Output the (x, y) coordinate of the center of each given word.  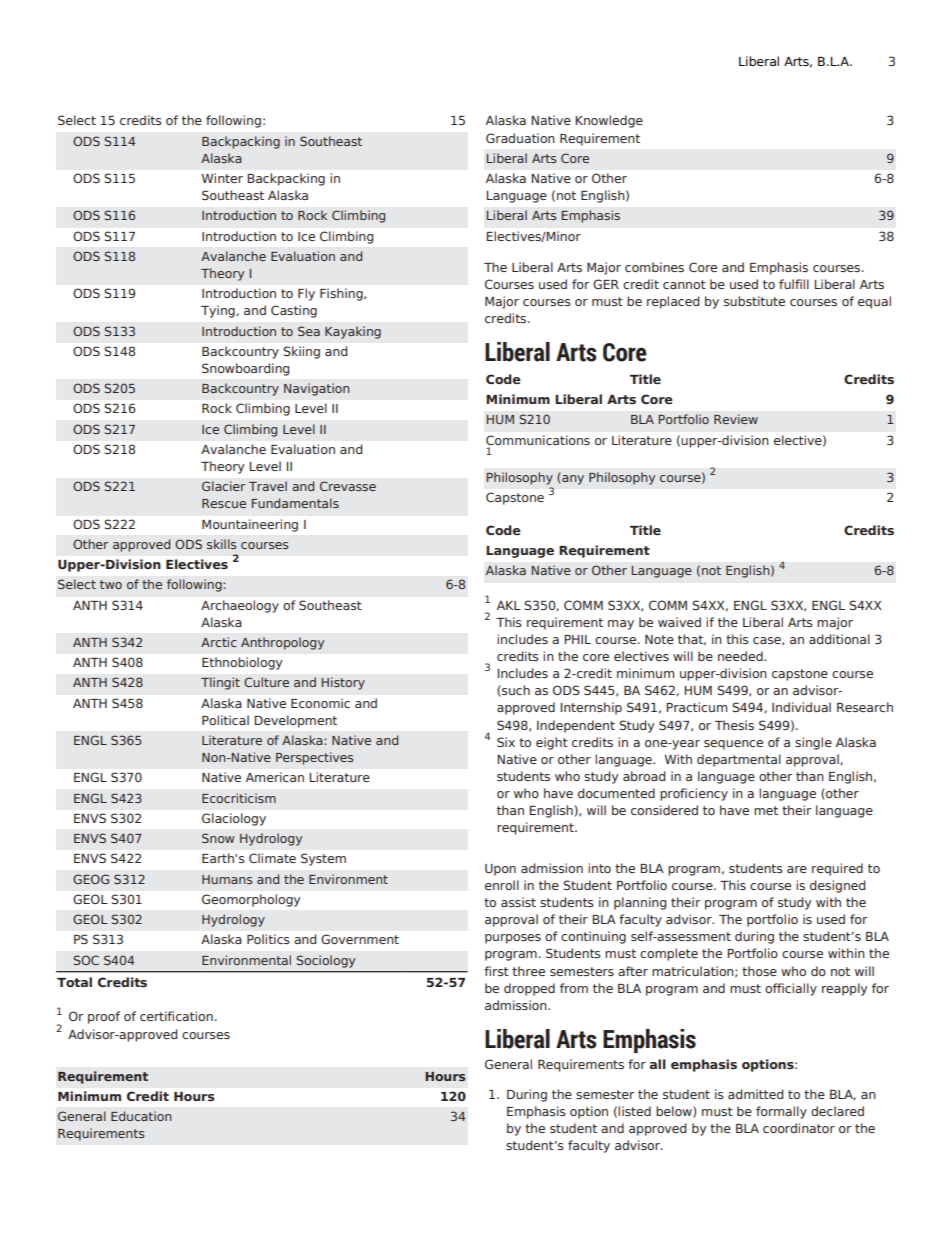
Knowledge (609, 121)
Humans (227, 879)
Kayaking (353, 332)
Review (736, 419)
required (837, 869)
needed (741, 656)
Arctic (219, 642)
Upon (500, 870)
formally (781, 1112)
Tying (219, 311)
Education (141, 1116)
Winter (222, 178)
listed (634, 1111)
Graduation (520, 138)
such (515, 691)
